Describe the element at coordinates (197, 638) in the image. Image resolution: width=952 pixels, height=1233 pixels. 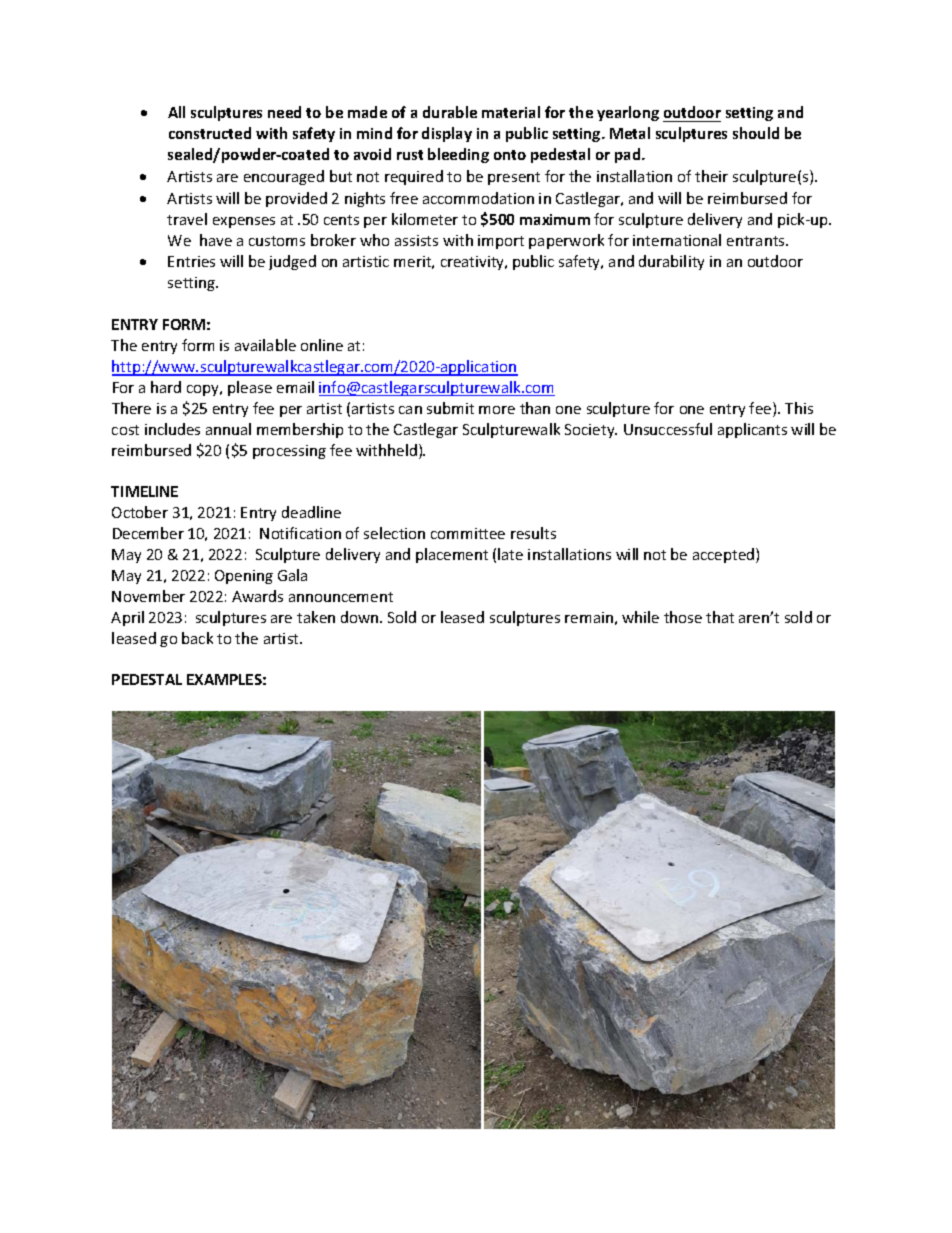
I see `back` at that location.
